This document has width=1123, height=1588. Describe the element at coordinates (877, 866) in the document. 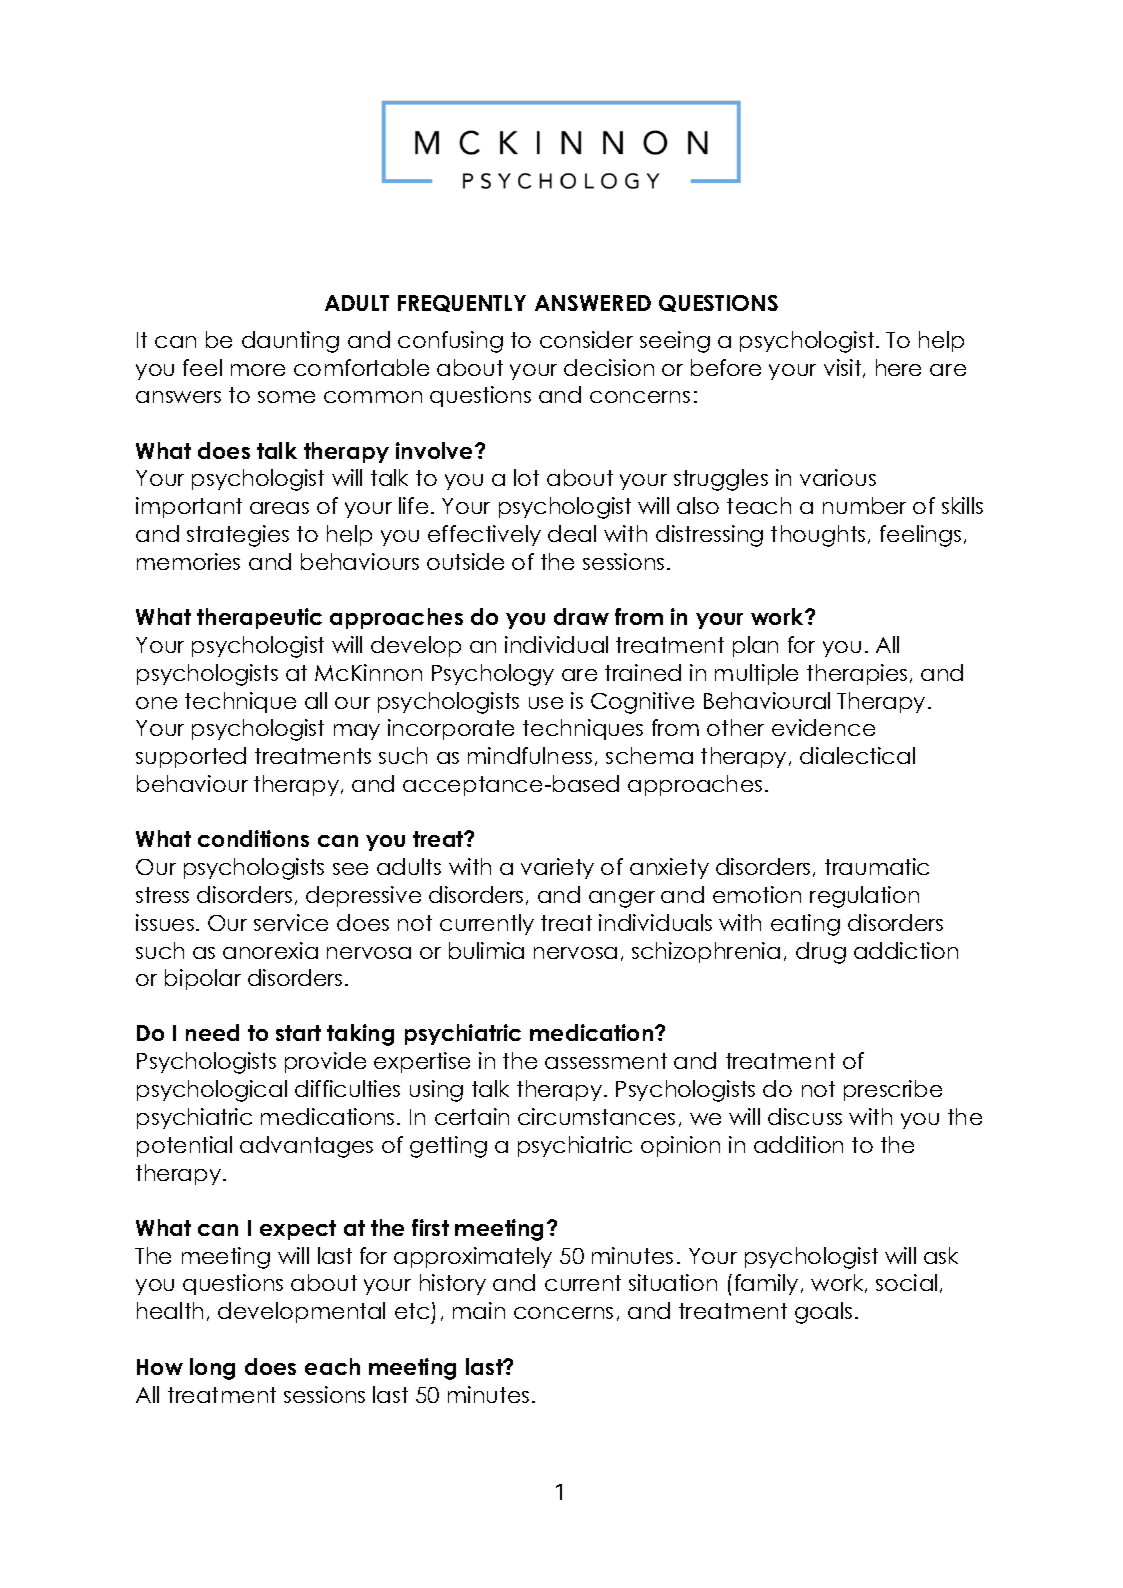

I see `traumatic` at that location.
